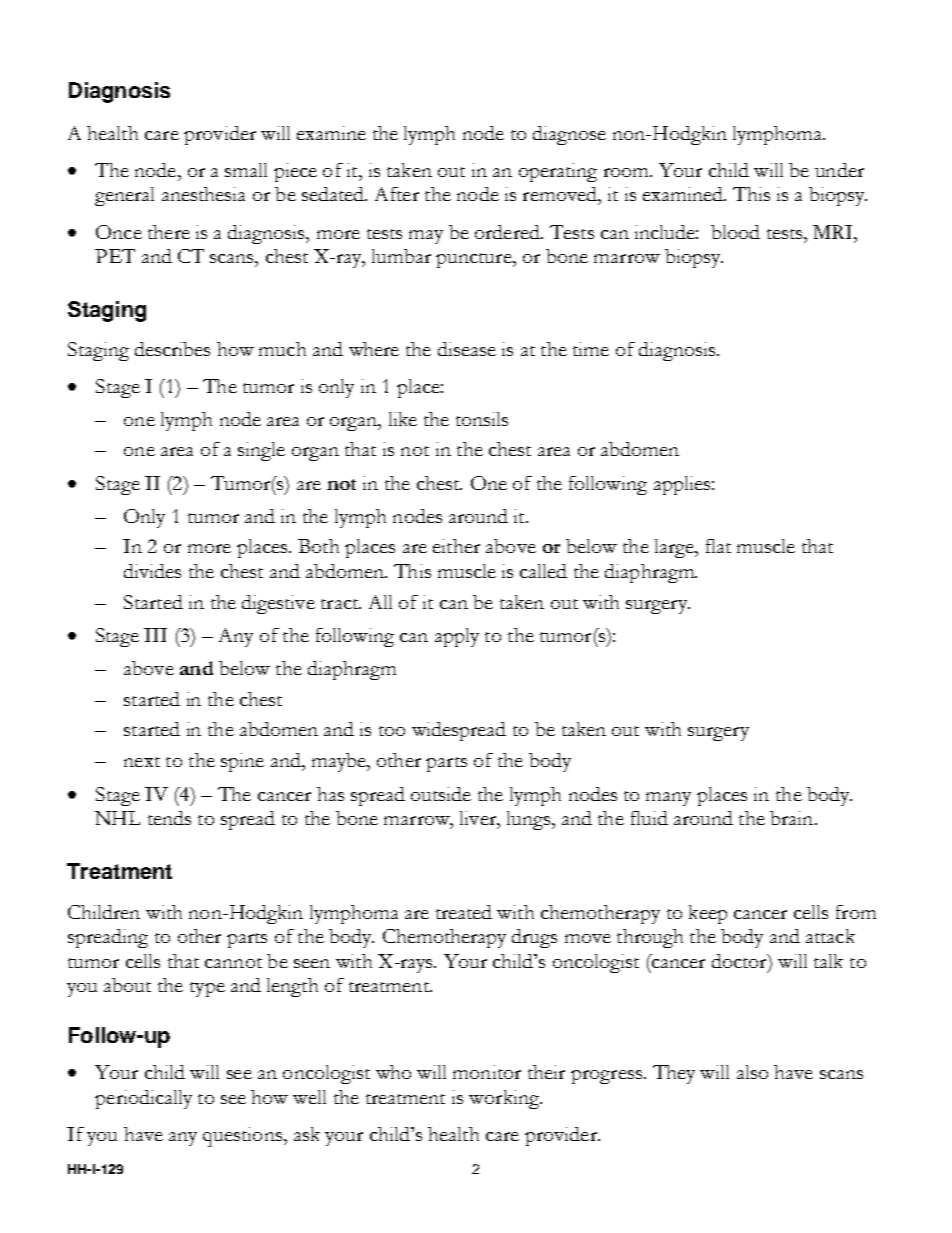 Image resolution: width=952 pixels, height=1233 pixels. Describe the element at coordinates (242, 1137) in the screenshot. I see `questions` at that location.
